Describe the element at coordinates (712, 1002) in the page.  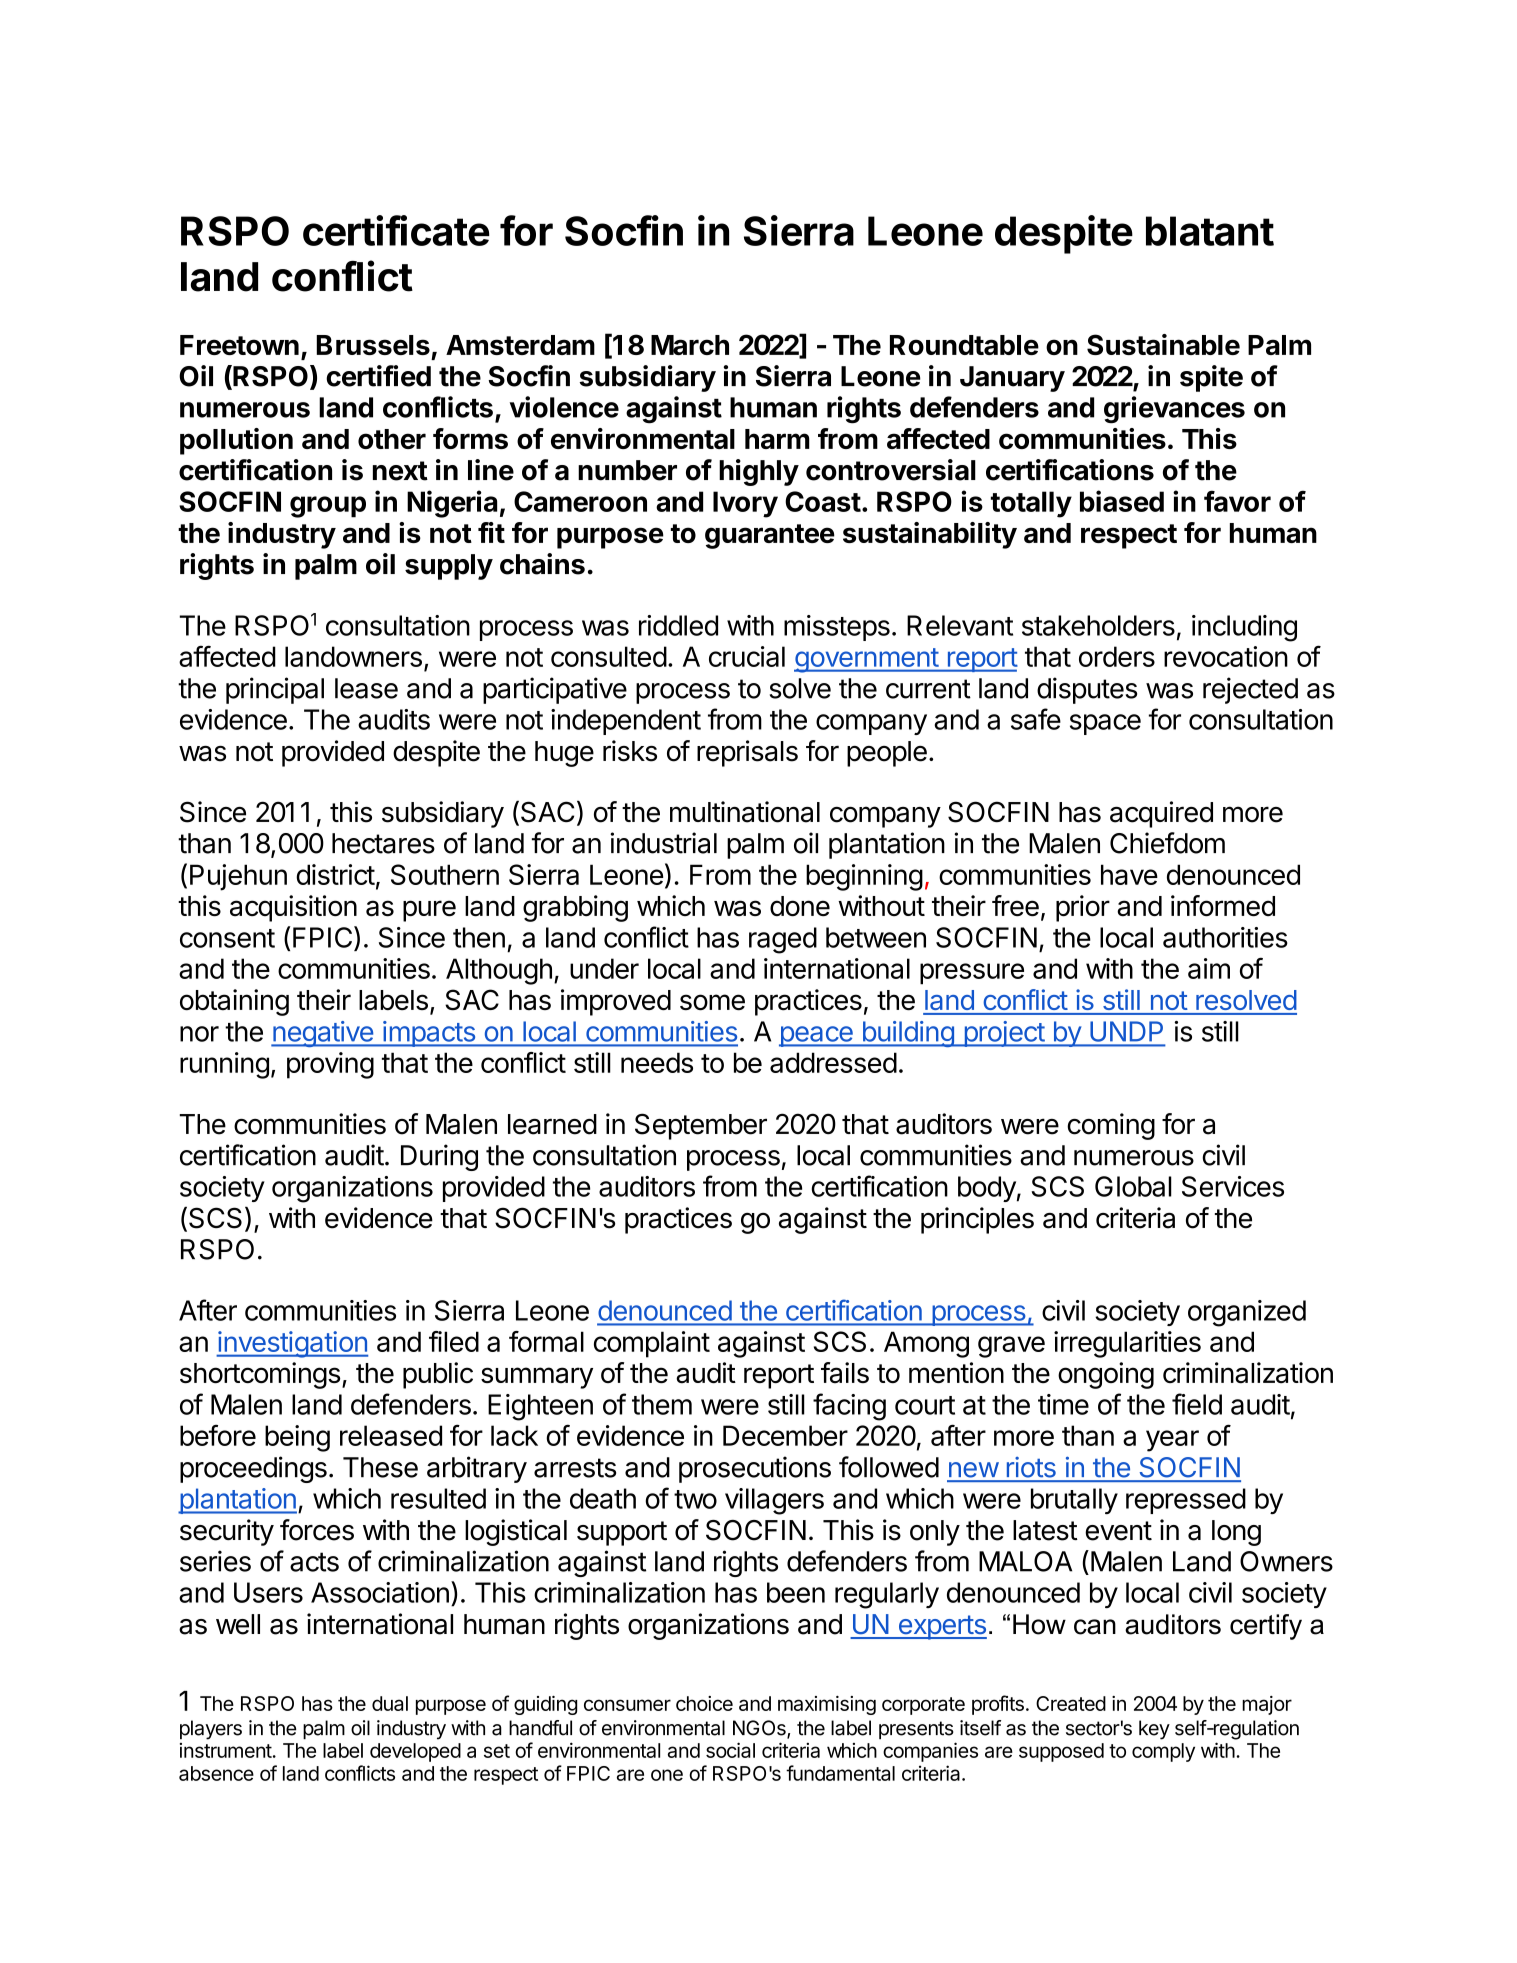
I see `some` at that location.
